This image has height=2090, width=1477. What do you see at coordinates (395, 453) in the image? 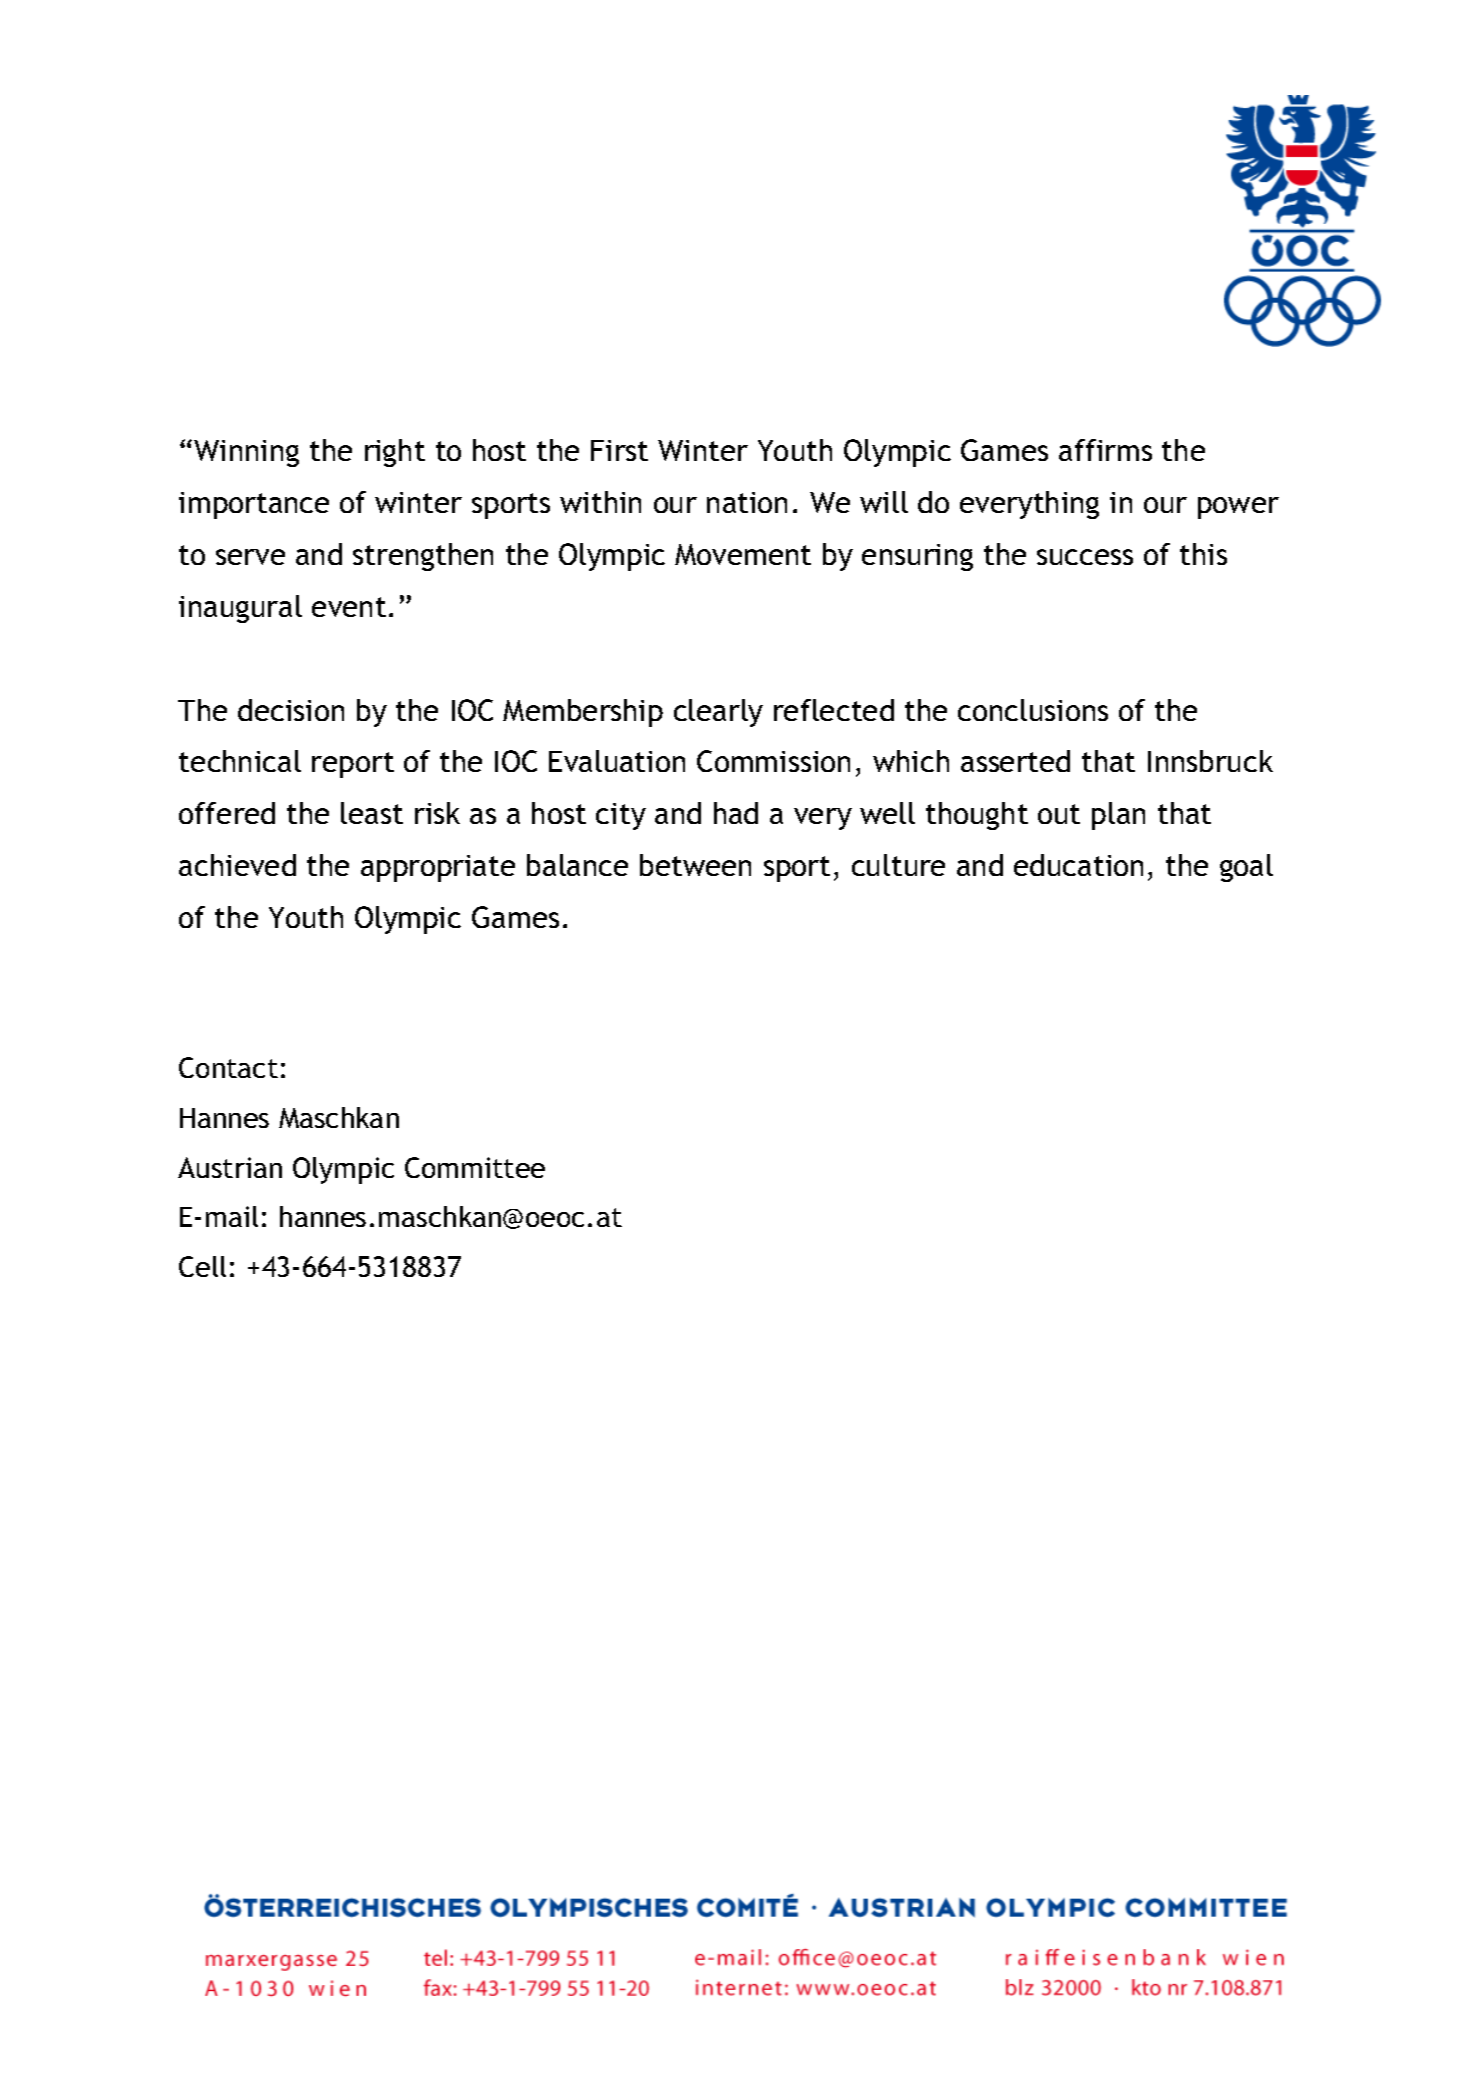
I see `right` at bounding box center [395, 453].
